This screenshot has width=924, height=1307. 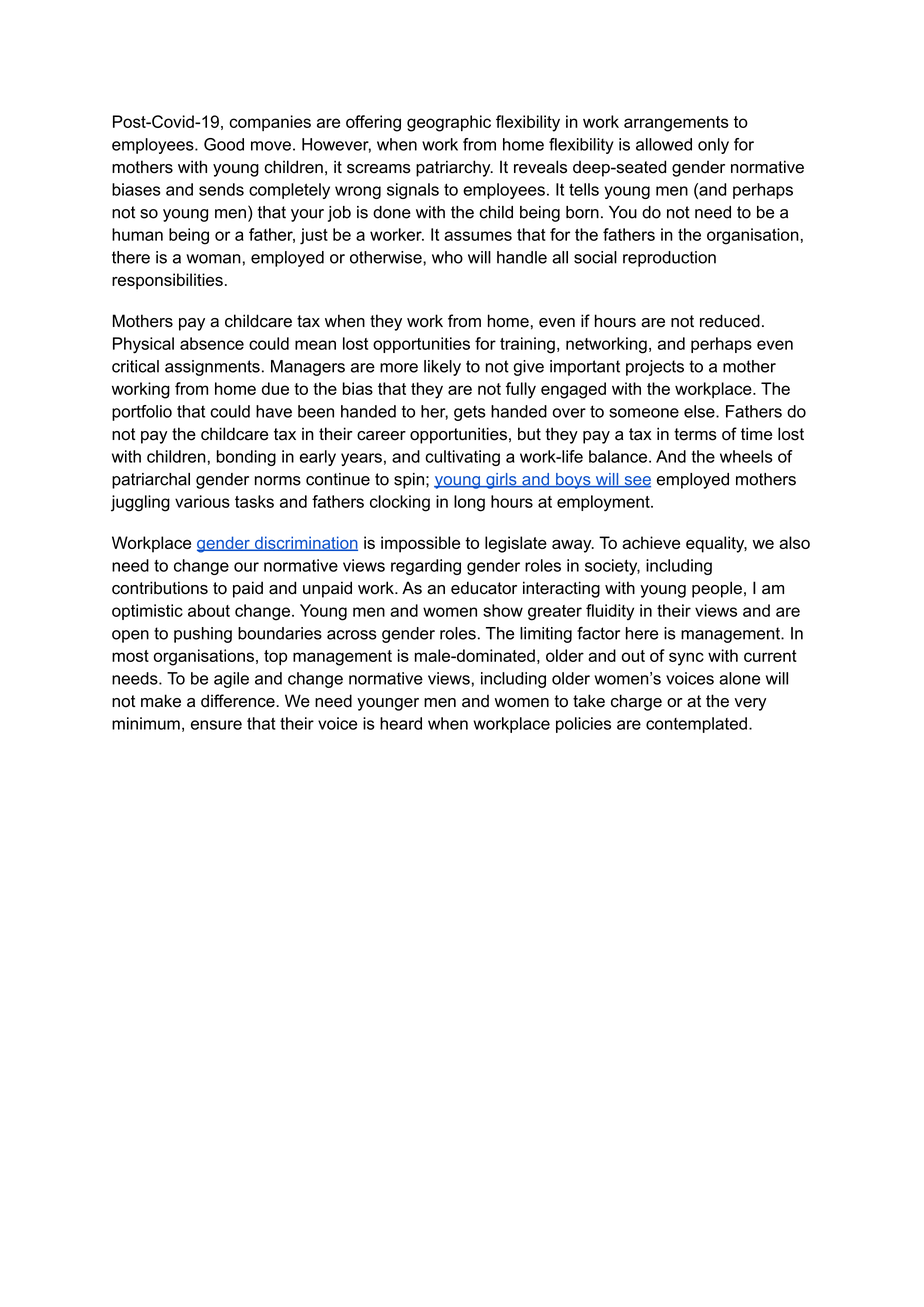 What do you see at coordinates (669, 259) in the screenshot?
I see `reproduction` at bounding box center [669, 259].
